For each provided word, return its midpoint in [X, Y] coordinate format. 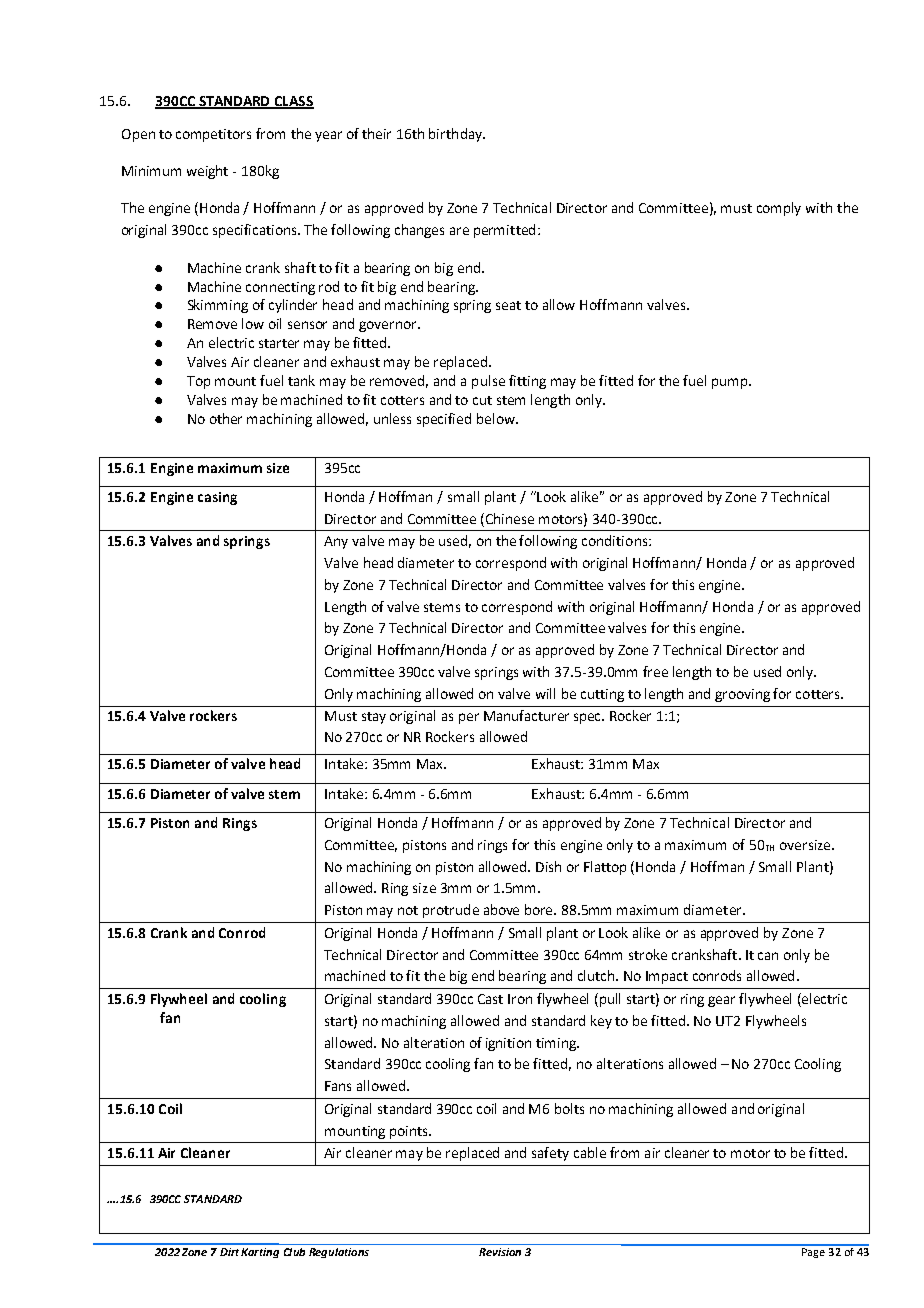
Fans [338, 1086]
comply [779, 209]
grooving [742, 695]
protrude [451, 911]
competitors [213, 135]
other [226, 418]
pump [731, 383]
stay [374, 718]
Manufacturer [526, 715]
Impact [667, 977]
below [497, 418]
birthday [457, 135]
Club [294, 1252]
